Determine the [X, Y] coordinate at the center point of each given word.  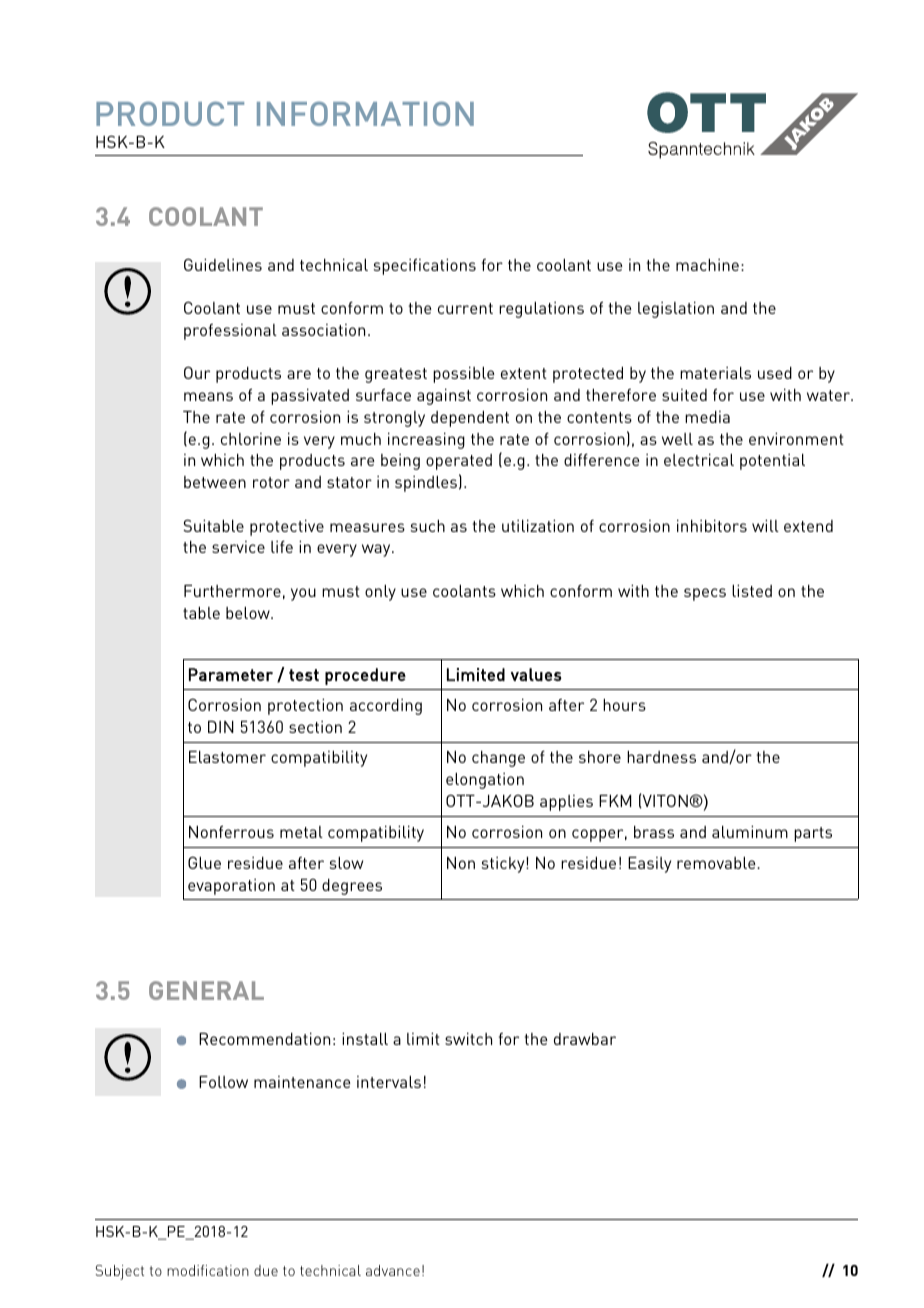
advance [393, 1270]
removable [717, 863]
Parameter [231, 674]
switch [468, 1039]
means [208, 396]
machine [707, 265]
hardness [661, 757]
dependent [470, 419]
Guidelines [223, 264]
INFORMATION [365, 113]
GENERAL [206, 990]
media [707, 417]
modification [208, 1270]
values [536, 674]
